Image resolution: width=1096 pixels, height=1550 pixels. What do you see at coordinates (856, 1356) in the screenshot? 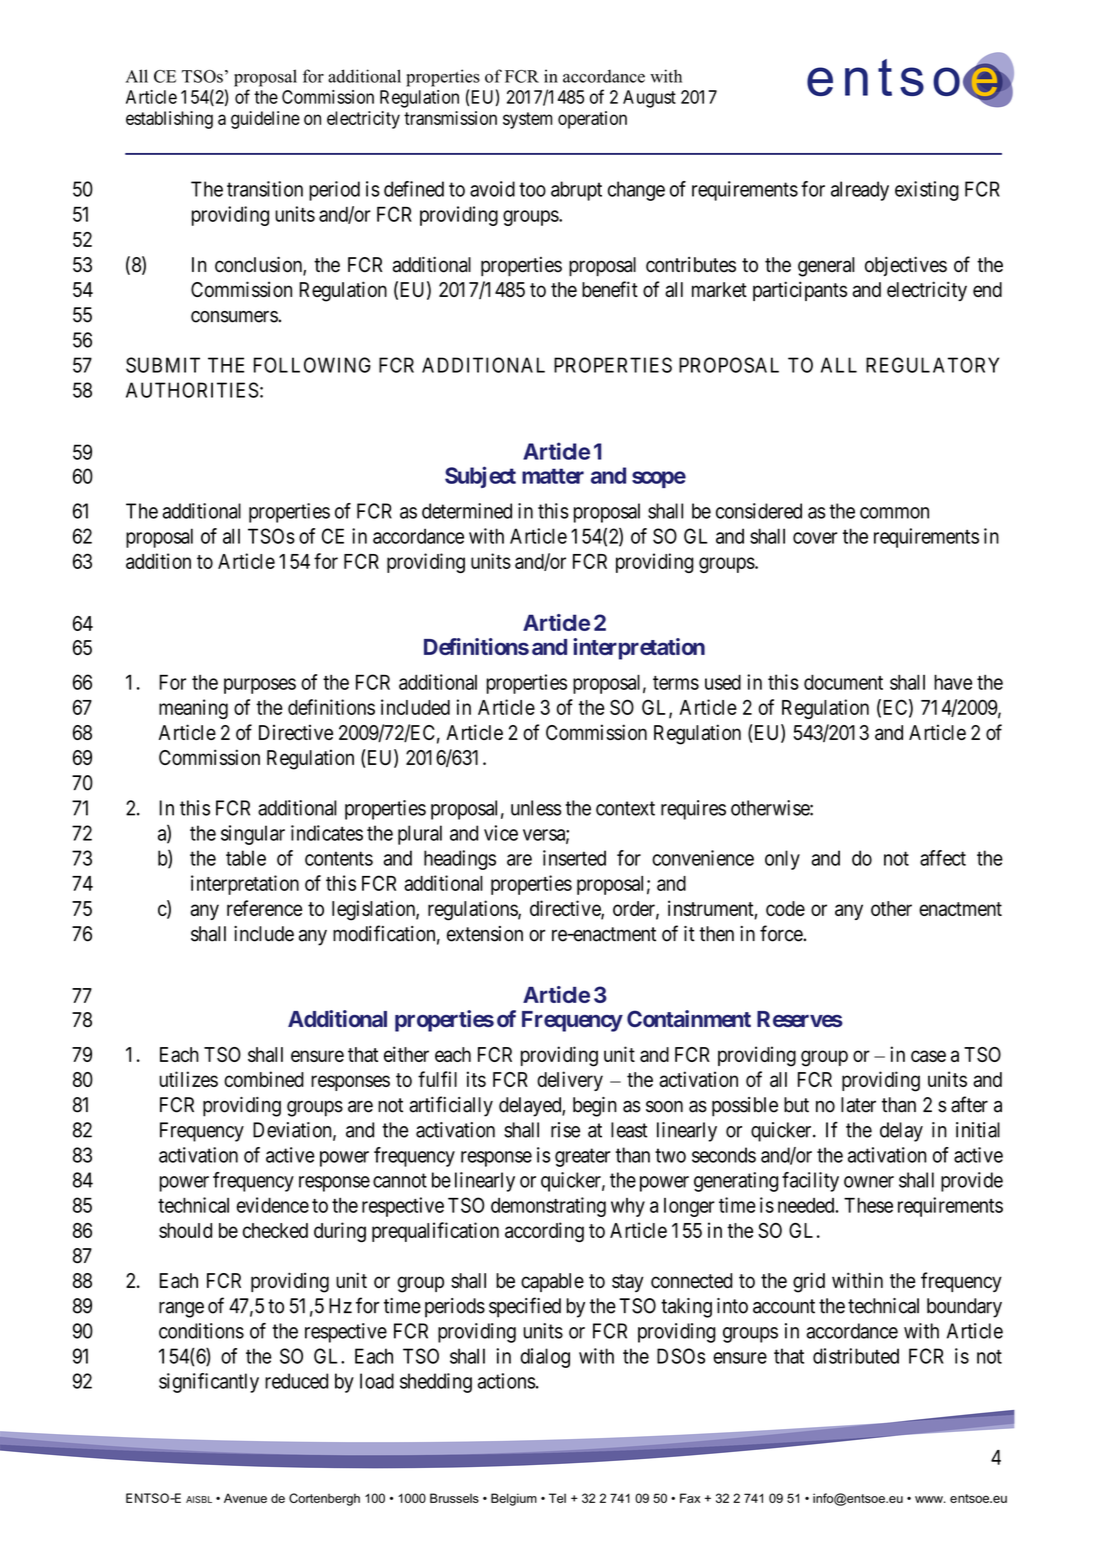
I see `distributed` at bounding box center [856, 1356].
